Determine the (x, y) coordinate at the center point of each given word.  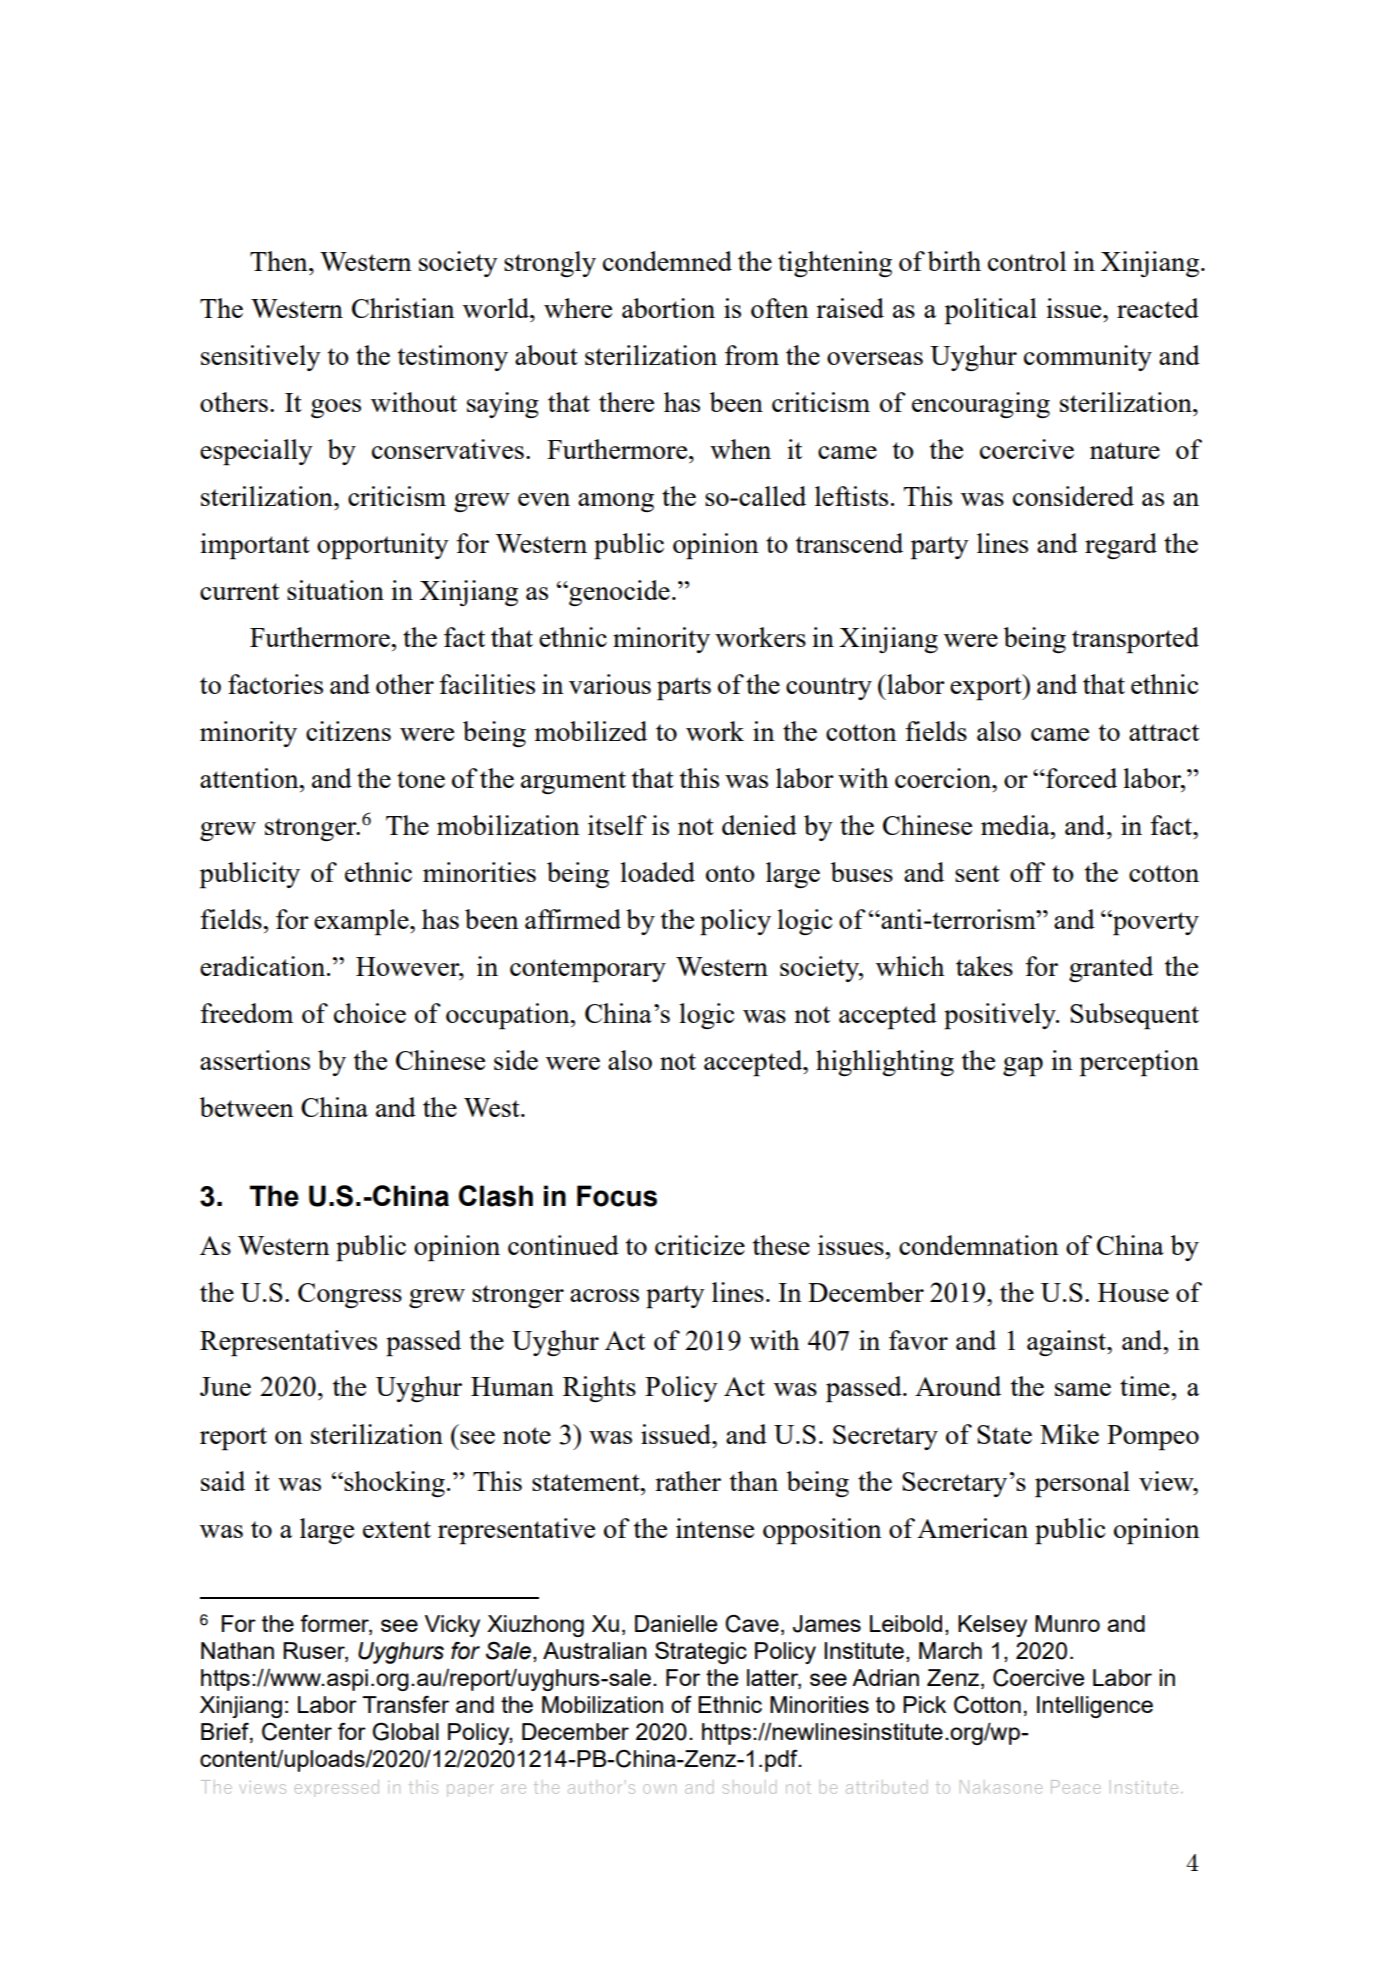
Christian (403, 308)
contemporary (588, 971)
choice (370, 1013)
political (990, 311)
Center (297, 1732)
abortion (668, 308)
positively (1001, 1016)
